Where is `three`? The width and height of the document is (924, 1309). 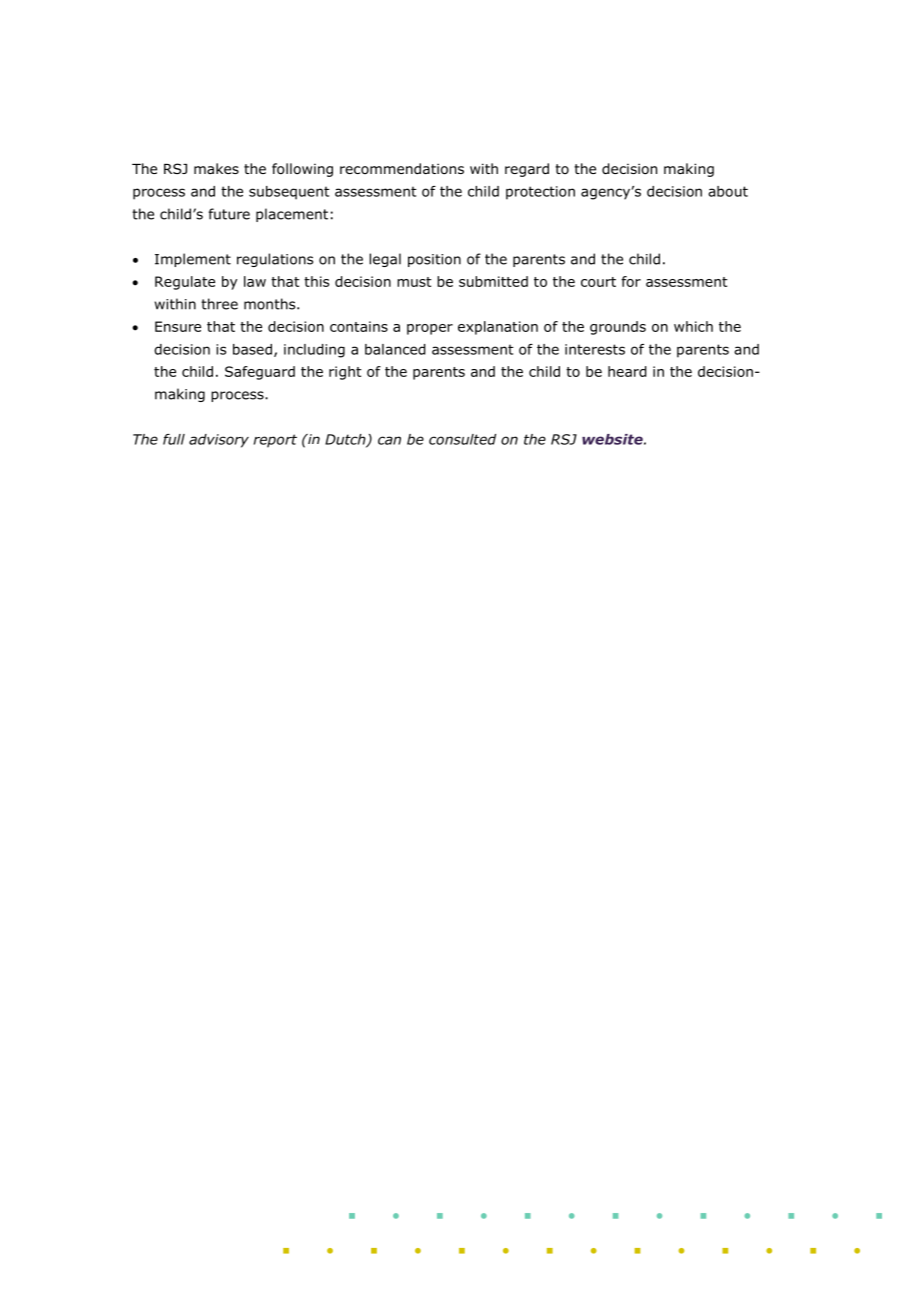
three is located at coordinates (219, 304).
